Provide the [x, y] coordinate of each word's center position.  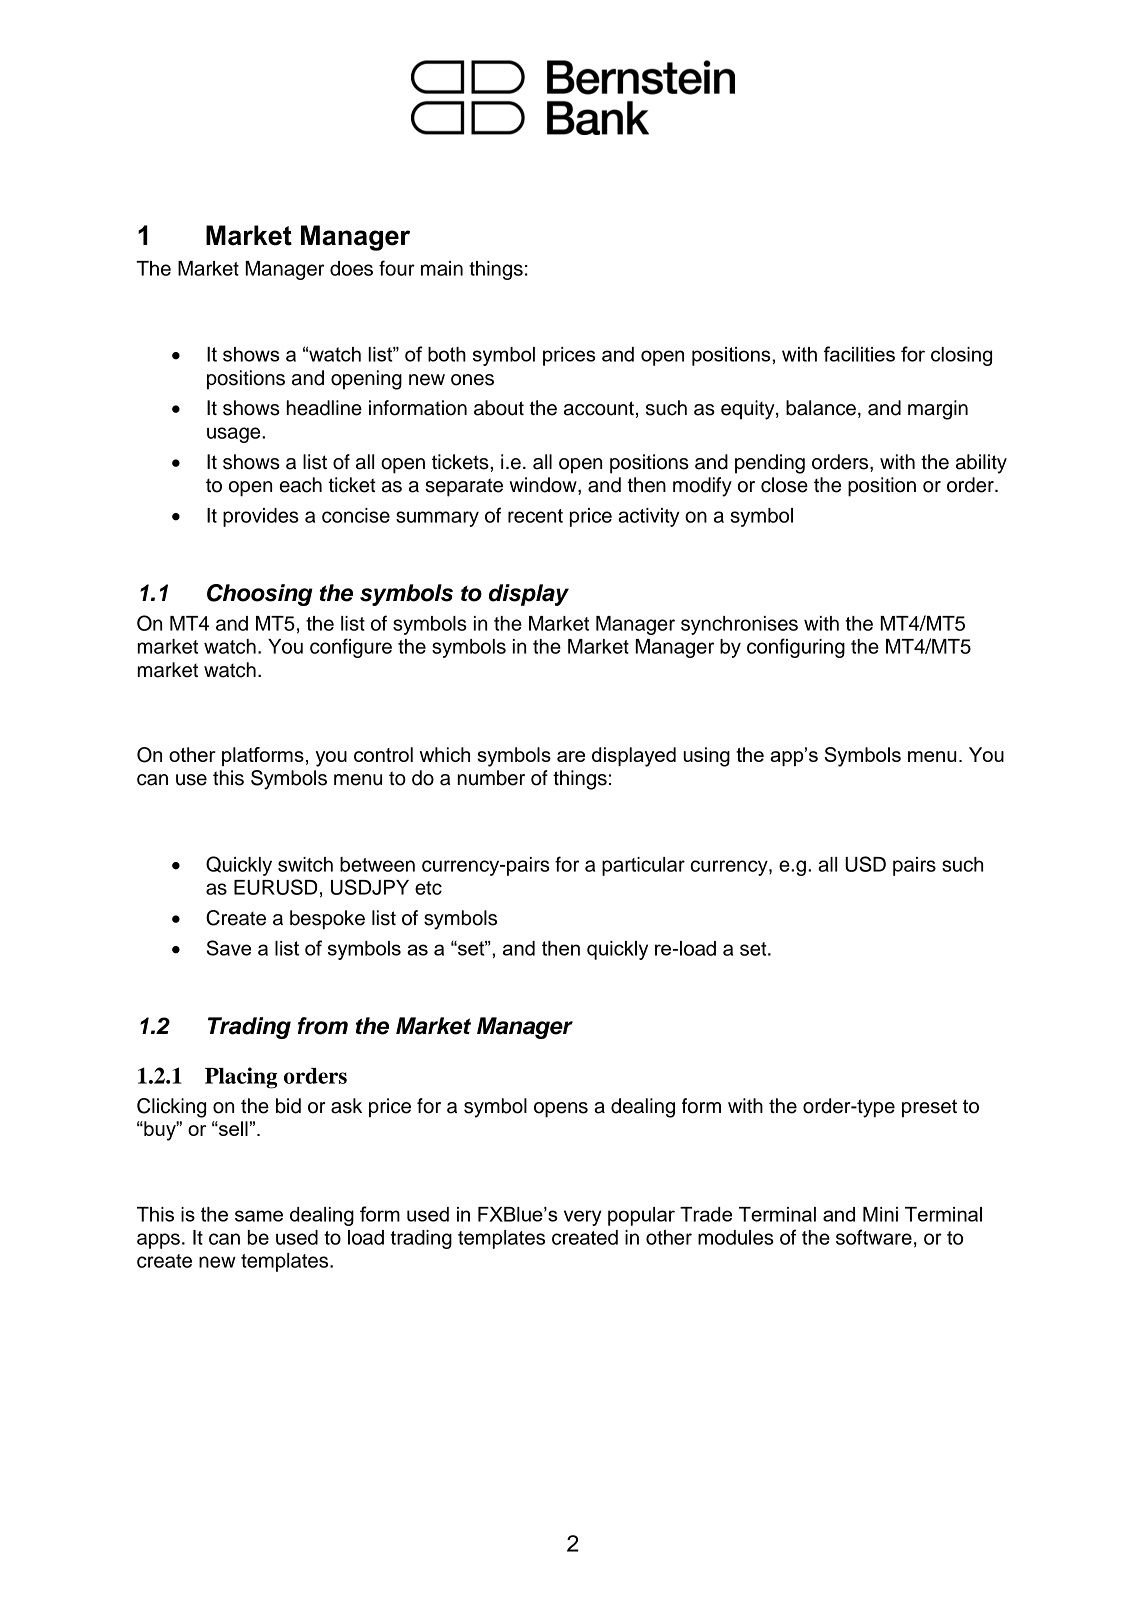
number [491, 778]
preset [929, 1108]
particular [643, 866]
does [351, 268]
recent [535, 516]
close [784, 485]
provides [261, 517]
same [259, 1216]
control [383, 754]
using [706, 757]
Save [229, 948]
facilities [859, 354]
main [442, 268]
